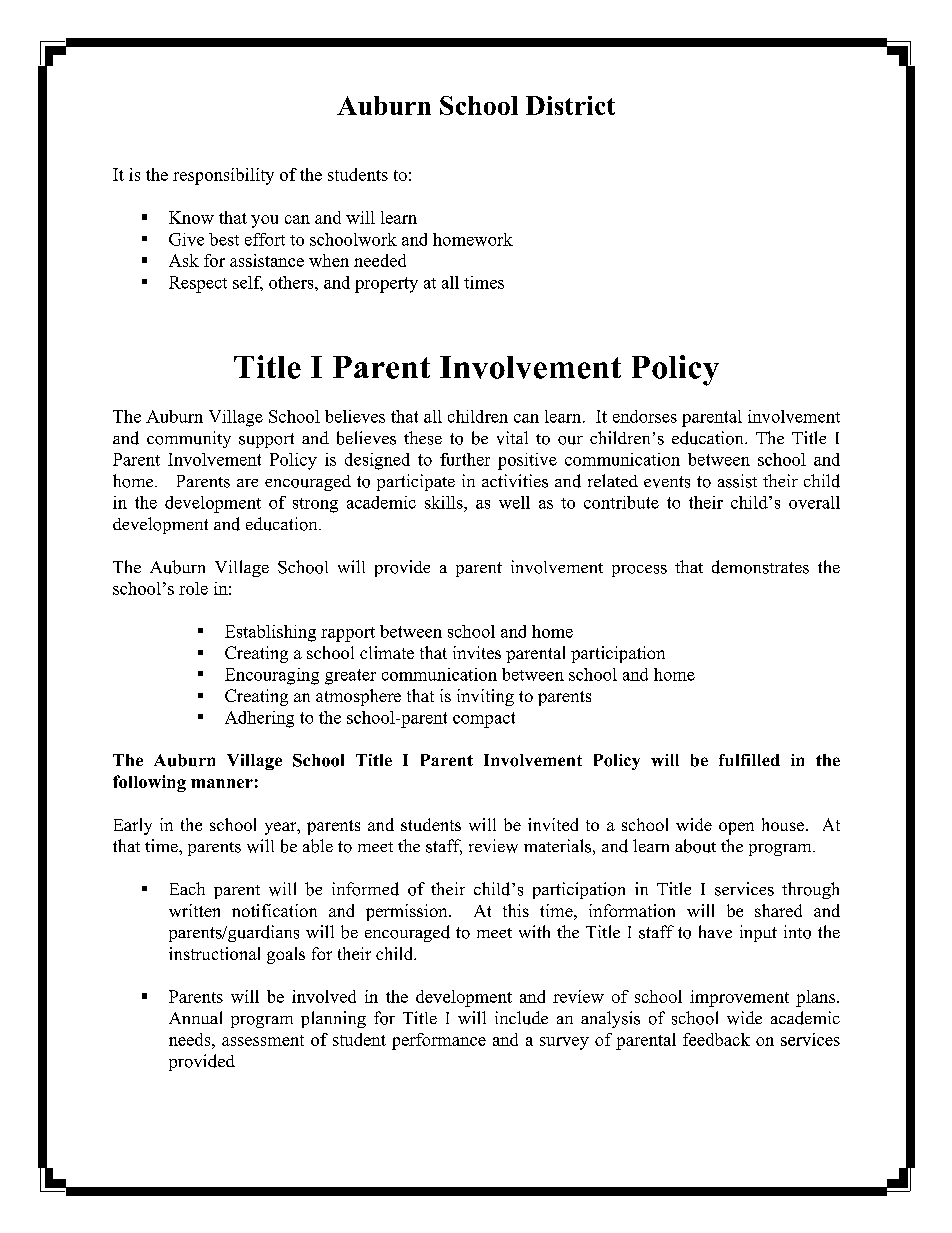  What do you see at coordinates (553, 824) in the screenshot?
I see `invited` at bounding box center [553, 824].
